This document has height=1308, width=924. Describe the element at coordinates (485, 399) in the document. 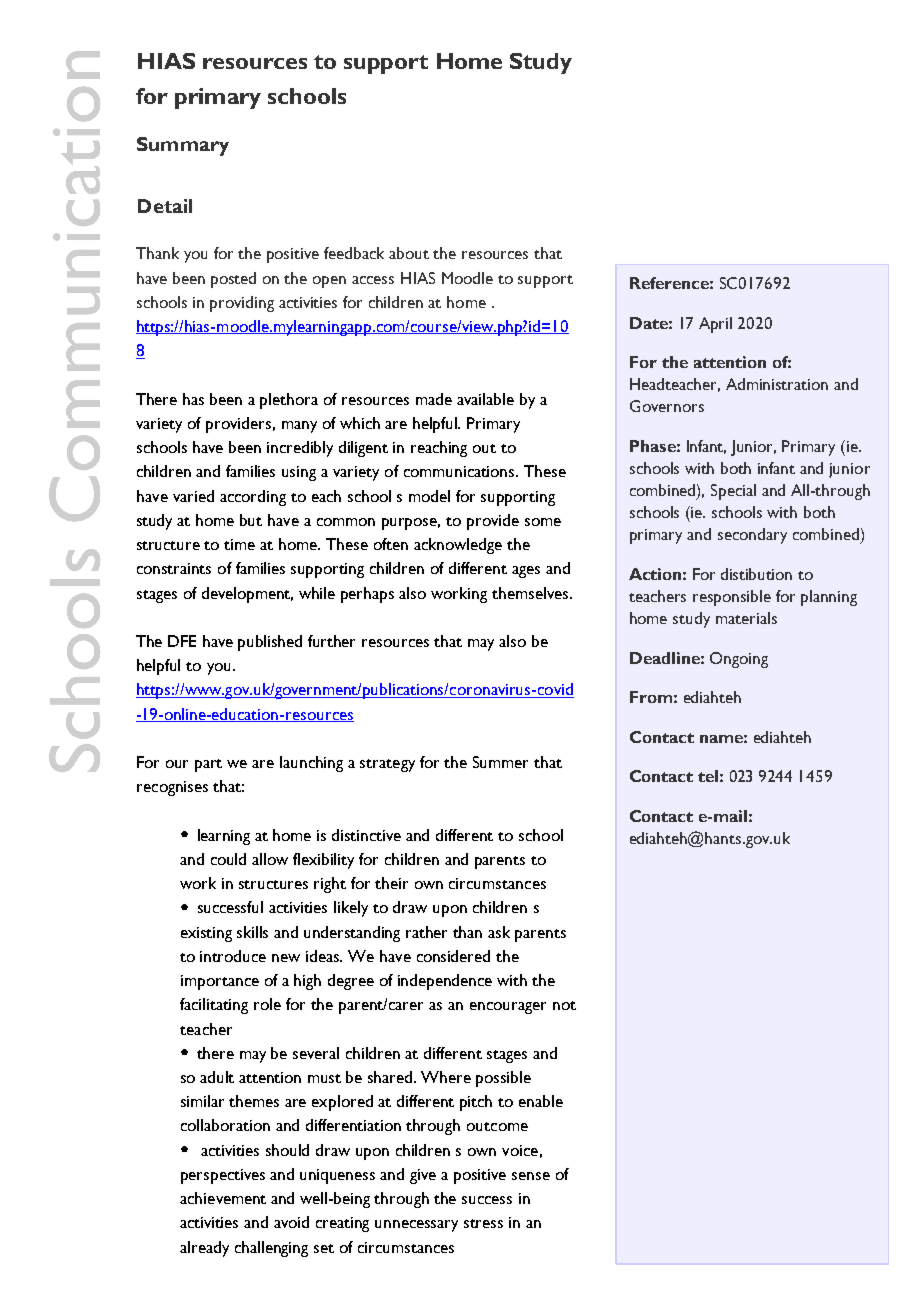

I see `available` at that location.
